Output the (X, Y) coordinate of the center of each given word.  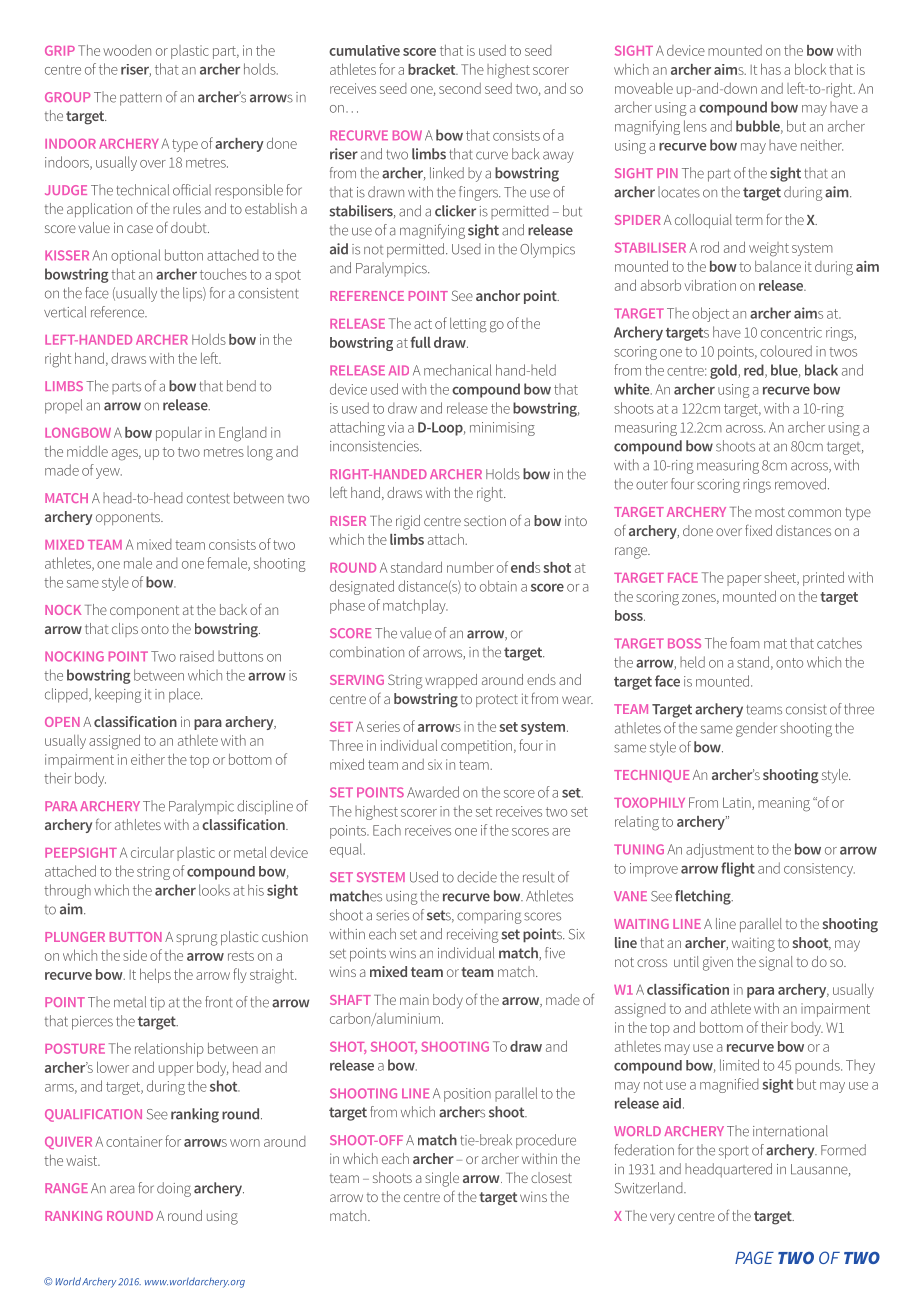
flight (738, 869)
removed (800, 484)
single (442, 1179)
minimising (502, 429)
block (810, 69)
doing (174, 1189)
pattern (141, 99)
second (460, 88)
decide (477, 877)
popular (179, 434)
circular (152, 852)
